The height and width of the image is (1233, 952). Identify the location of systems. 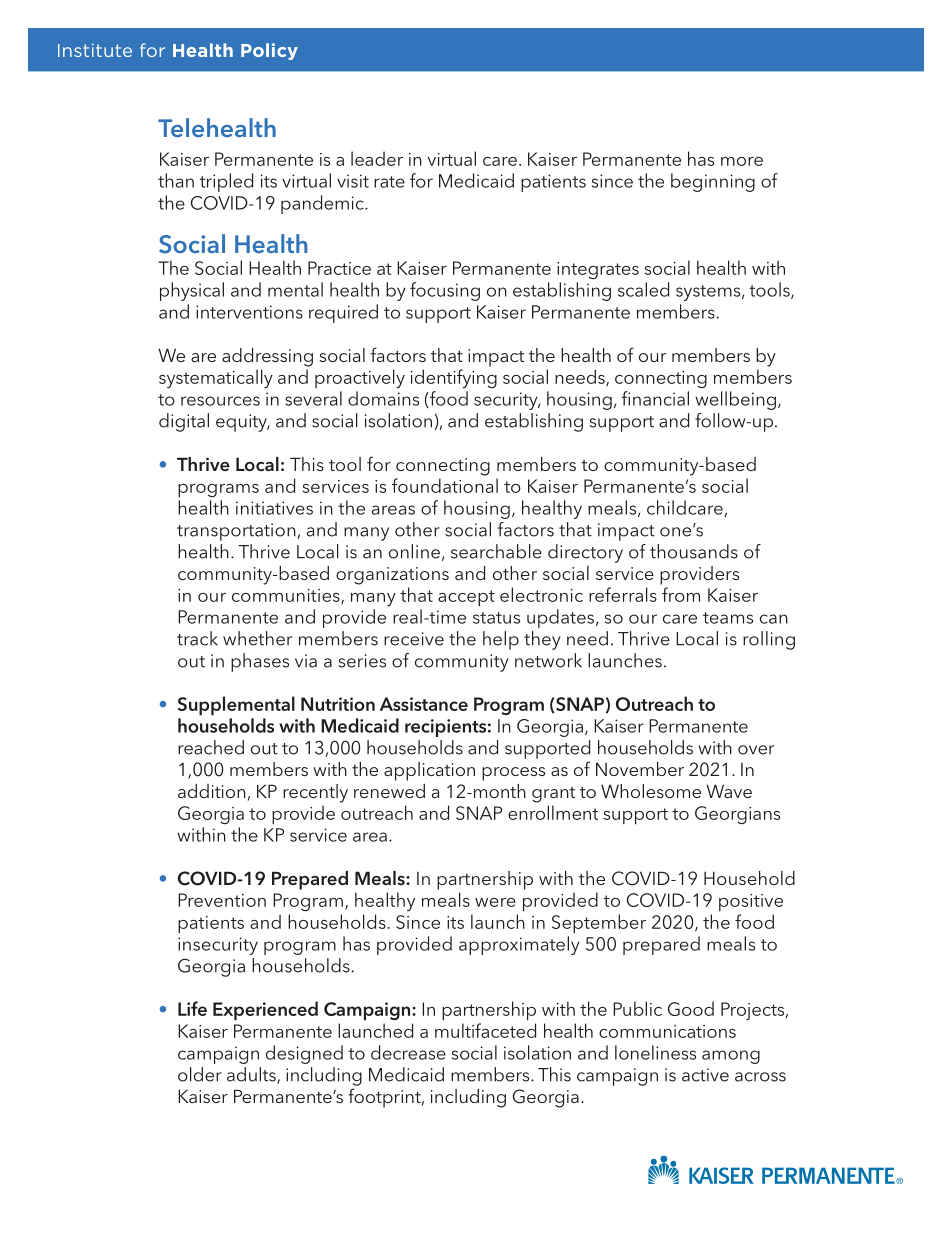
(709, 293).
